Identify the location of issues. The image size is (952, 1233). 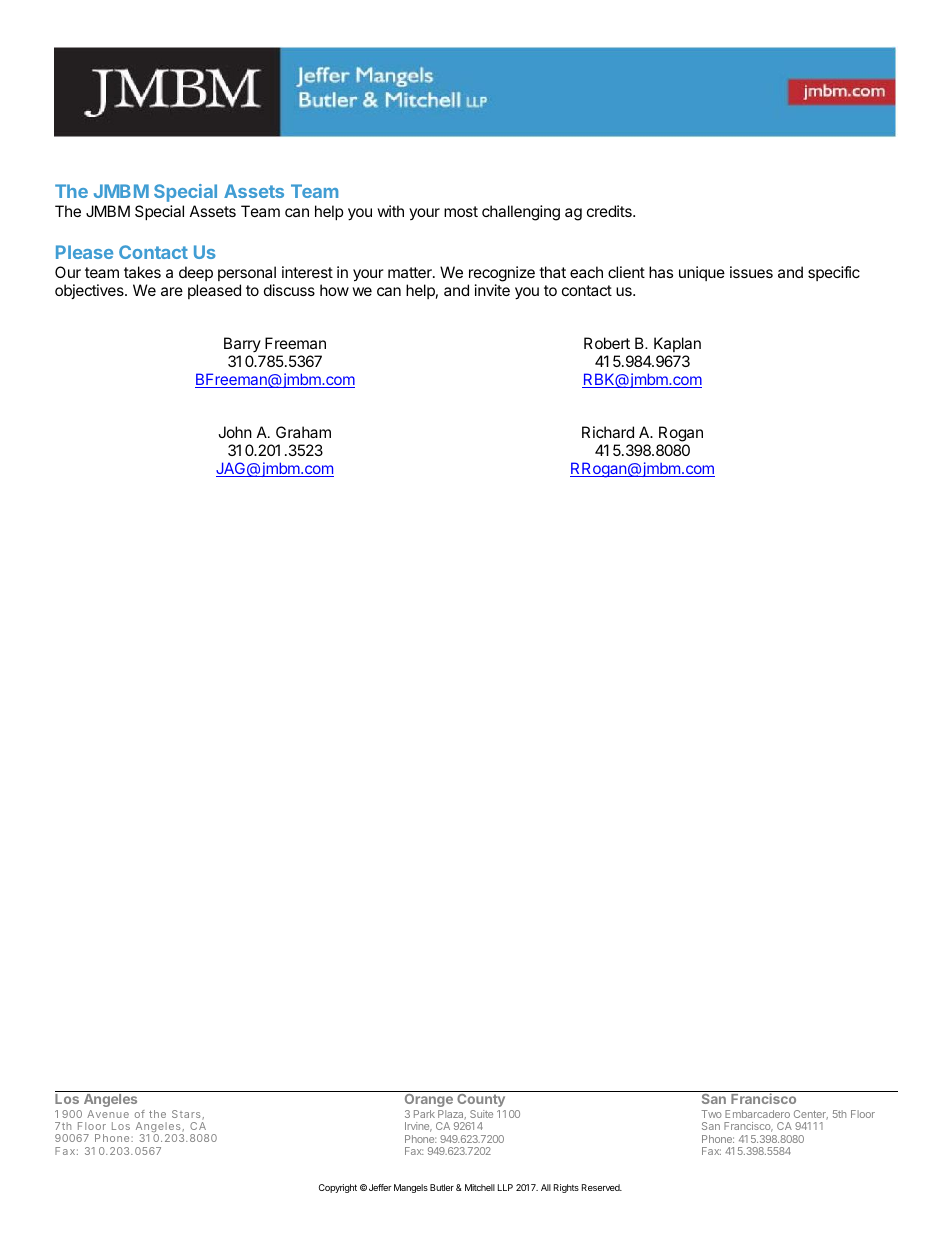
(751, 272).
